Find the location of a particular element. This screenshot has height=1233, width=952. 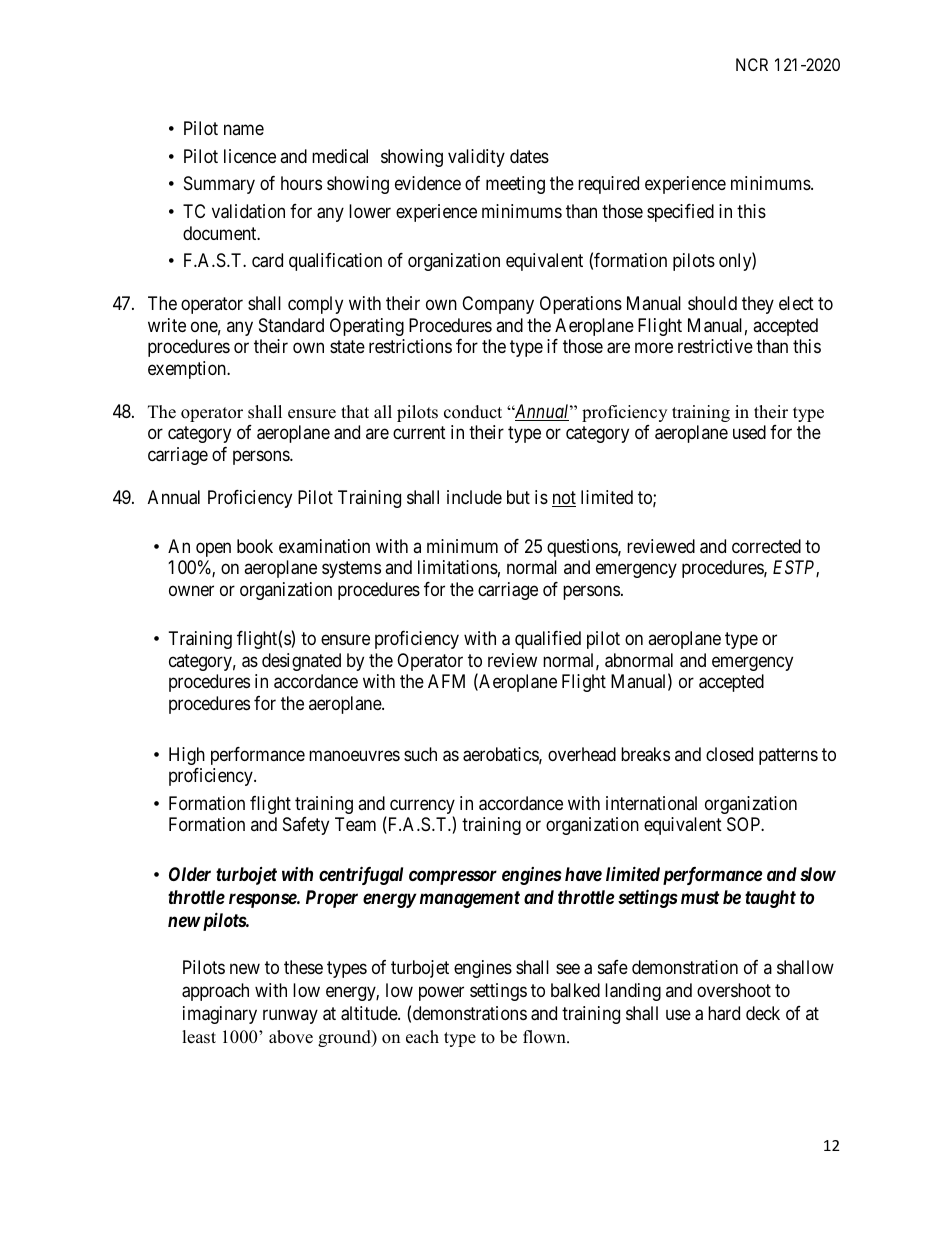

currency is located at coordinates (422, 808).
